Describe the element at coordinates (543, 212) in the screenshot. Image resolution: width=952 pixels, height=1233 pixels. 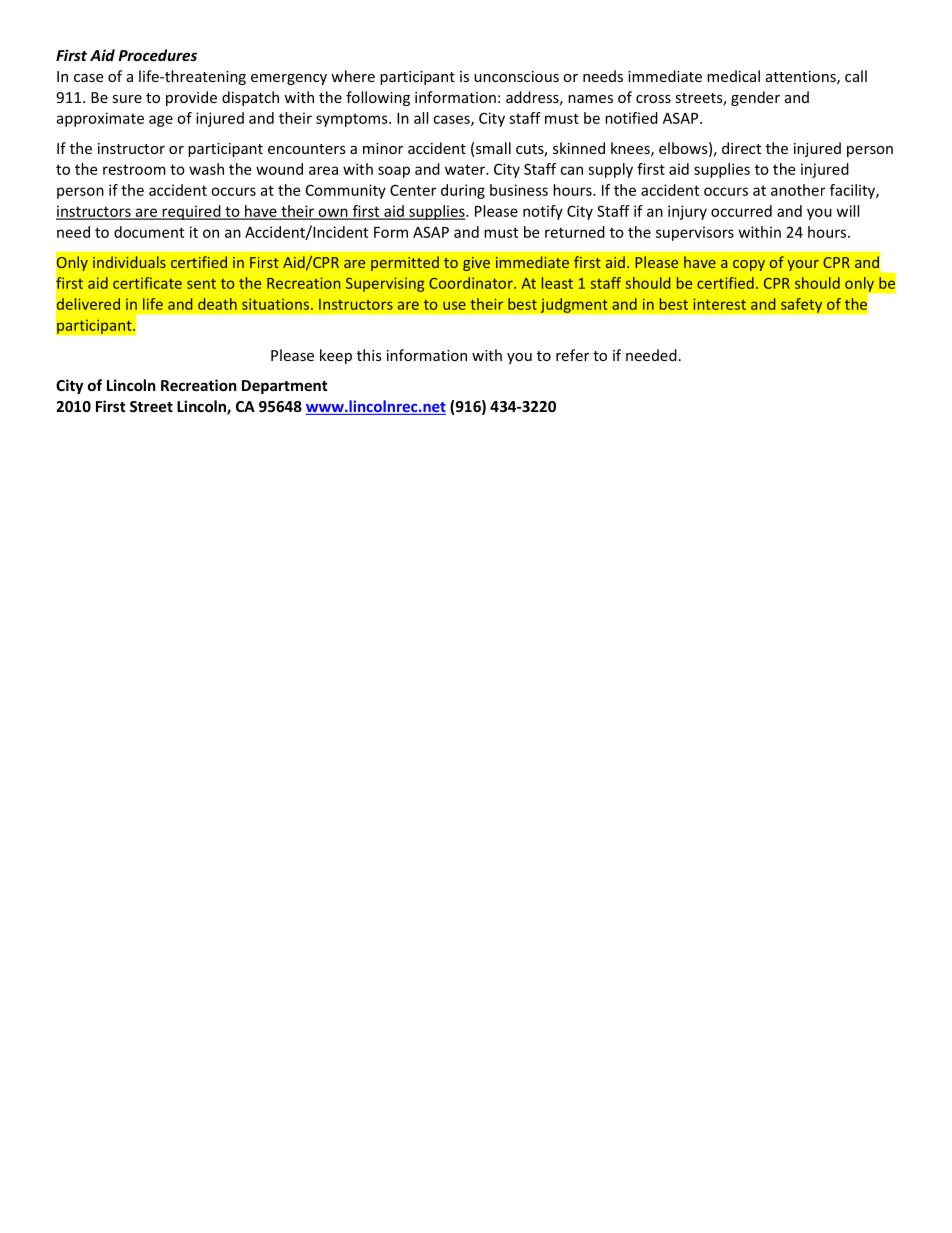
I see `notify` at that location.
